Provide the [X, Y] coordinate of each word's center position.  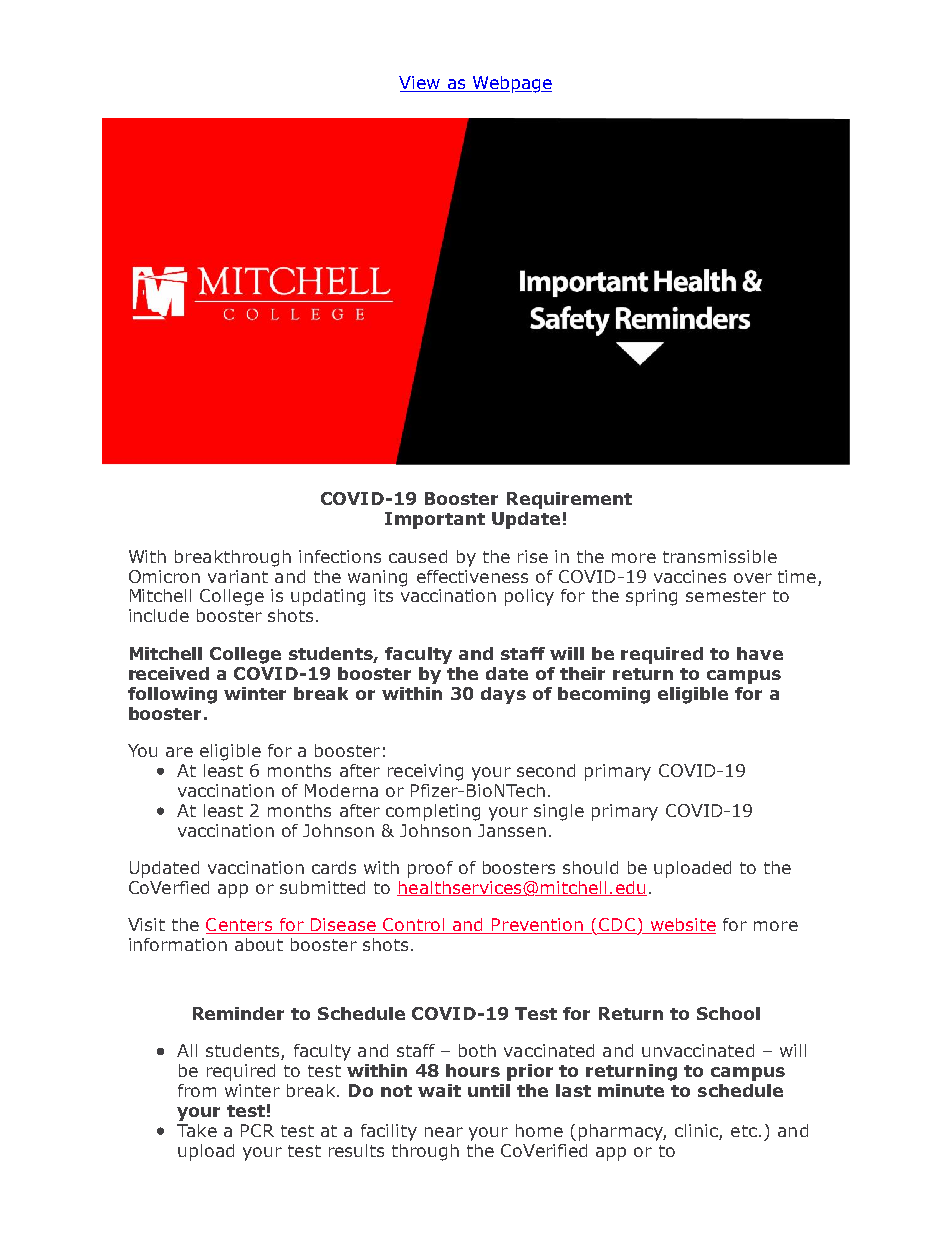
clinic [696, 1130]
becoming [604, 695]
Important [435, 520]
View [420, 84]
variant [238, 576]
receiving [425, 772]
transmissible [720, 556]
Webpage [511, 84]
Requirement [569, 500]
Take [197, 1130]
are [179, 752]
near [444, 1132]
